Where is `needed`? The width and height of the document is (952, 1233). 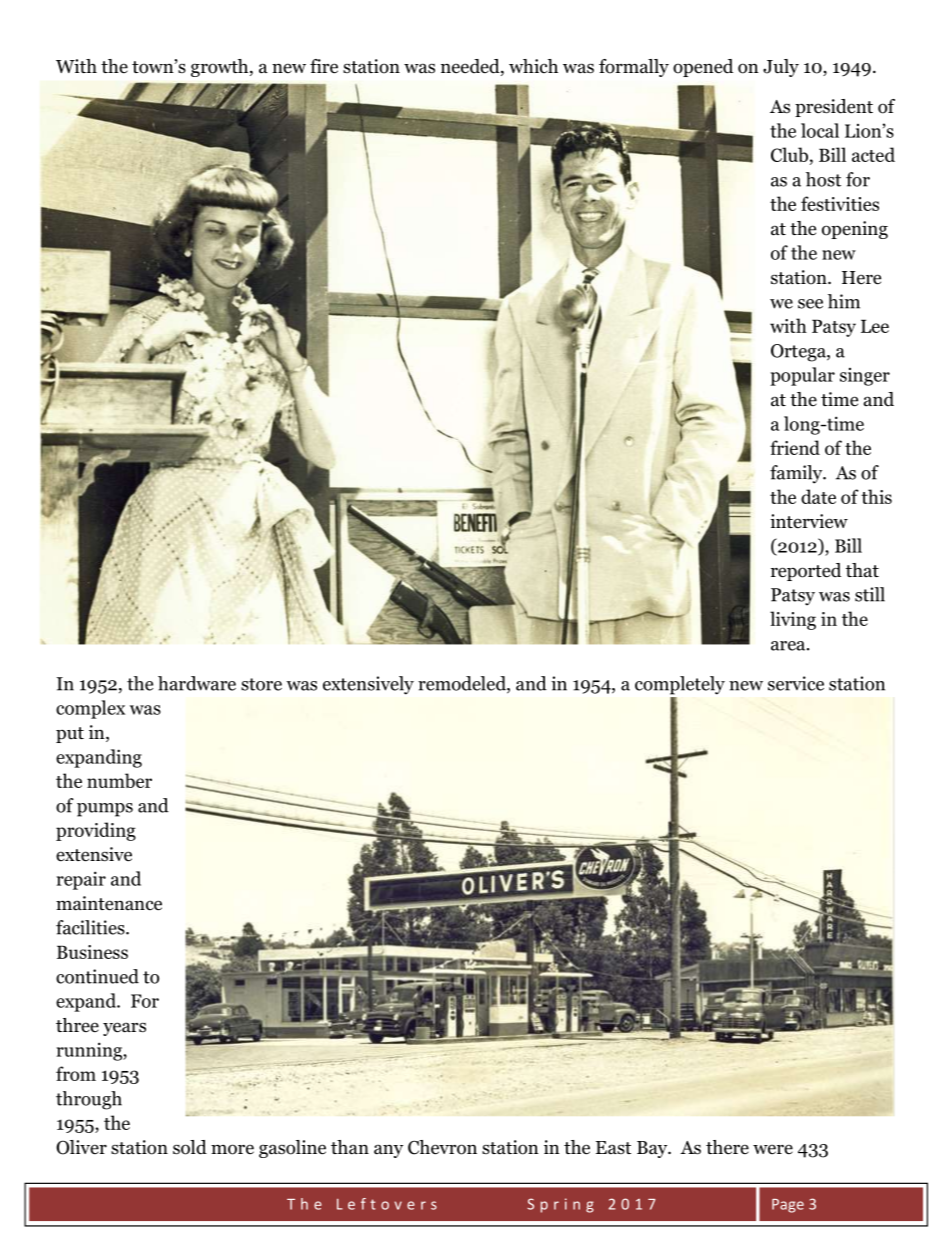
needed is located at coordinates (471, 67).
